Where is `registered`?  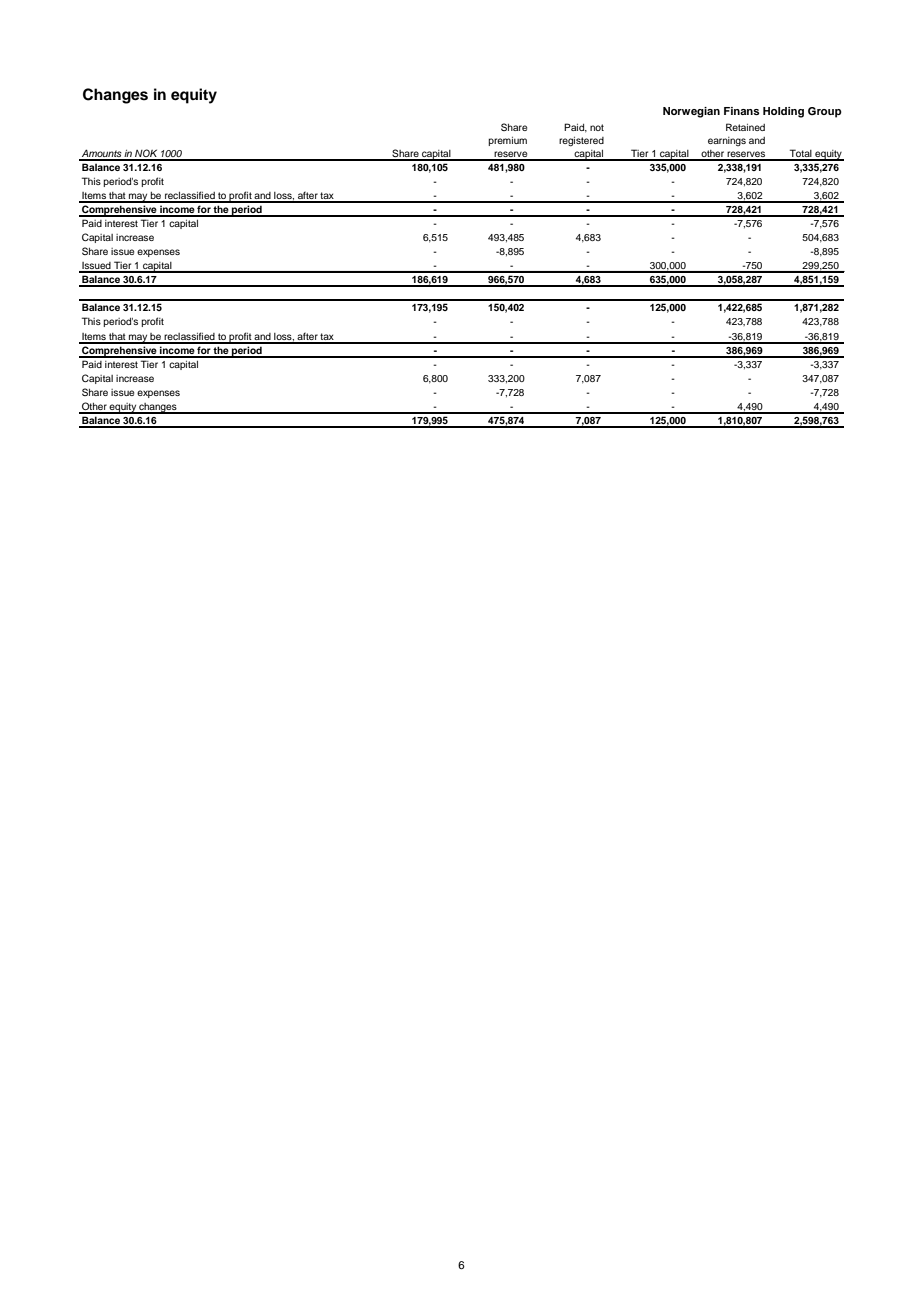
registered is located at coordinates (581, 142).
